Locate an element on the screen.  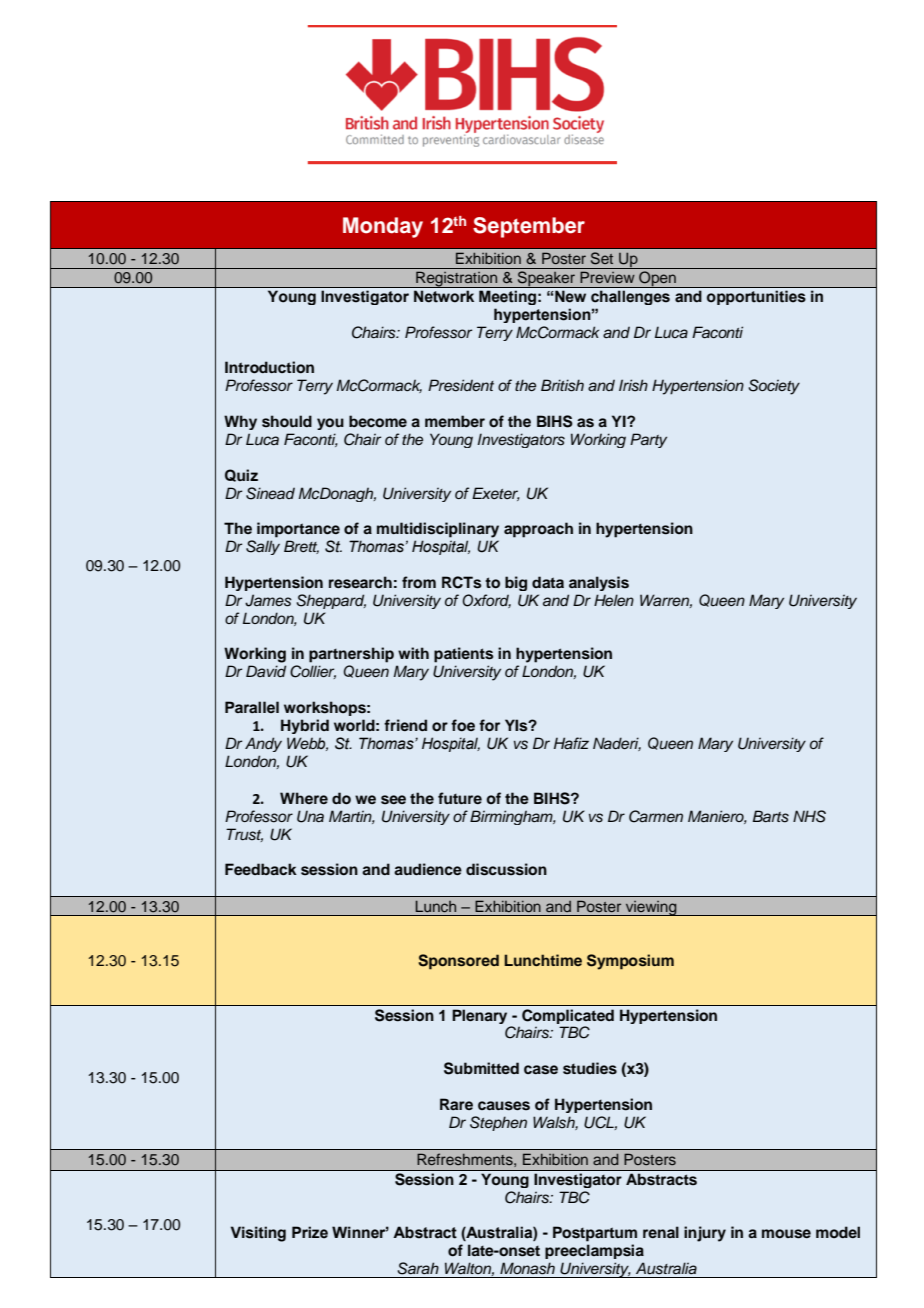
opportunities is located at coordinates (756, 298).
